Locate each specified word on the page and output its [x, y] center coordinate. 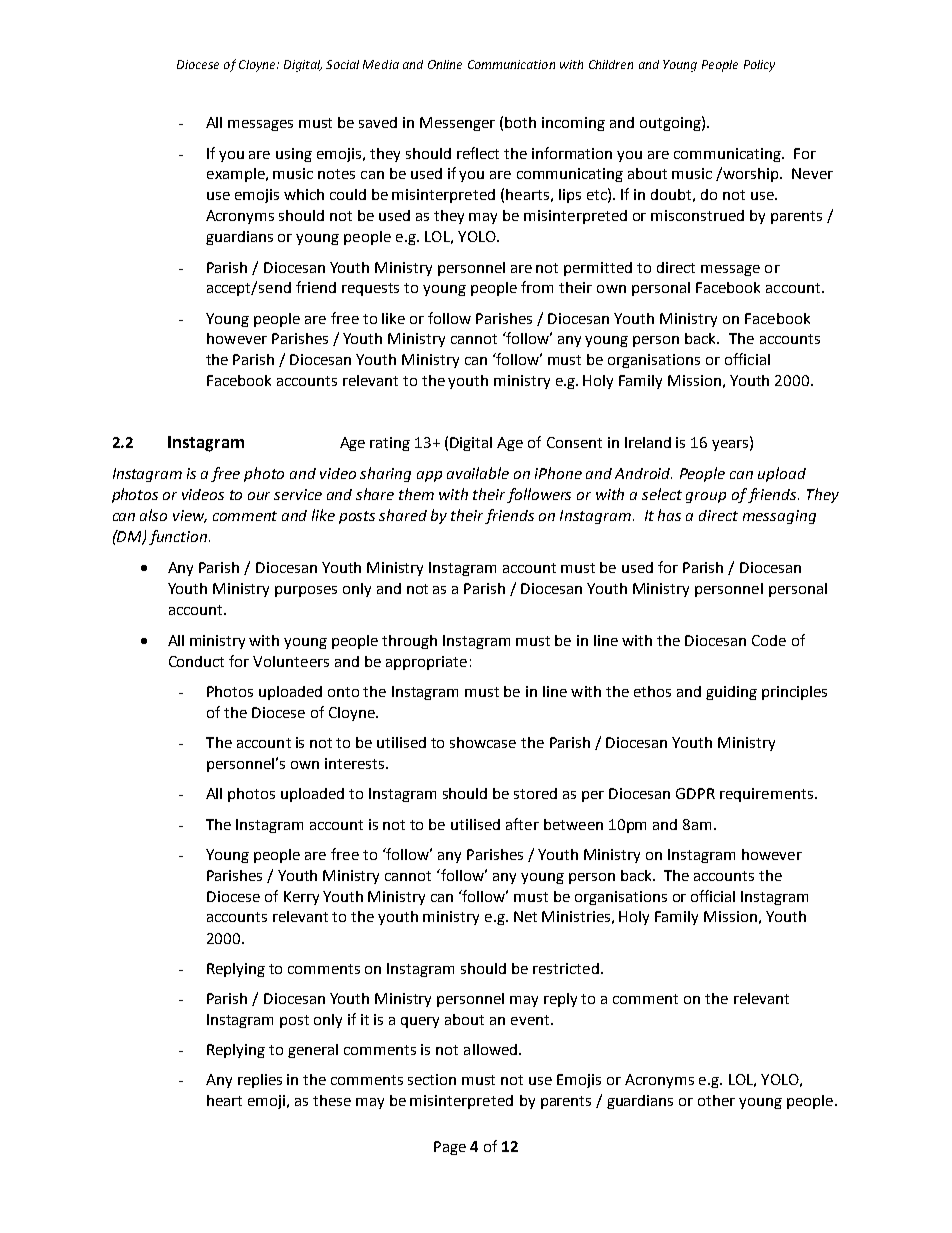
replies [260, 1081]
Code [769, 640]
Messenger [457, 124]
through [409, 642]
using [294, 155]
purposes [306, 591]
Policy [759, 66]
